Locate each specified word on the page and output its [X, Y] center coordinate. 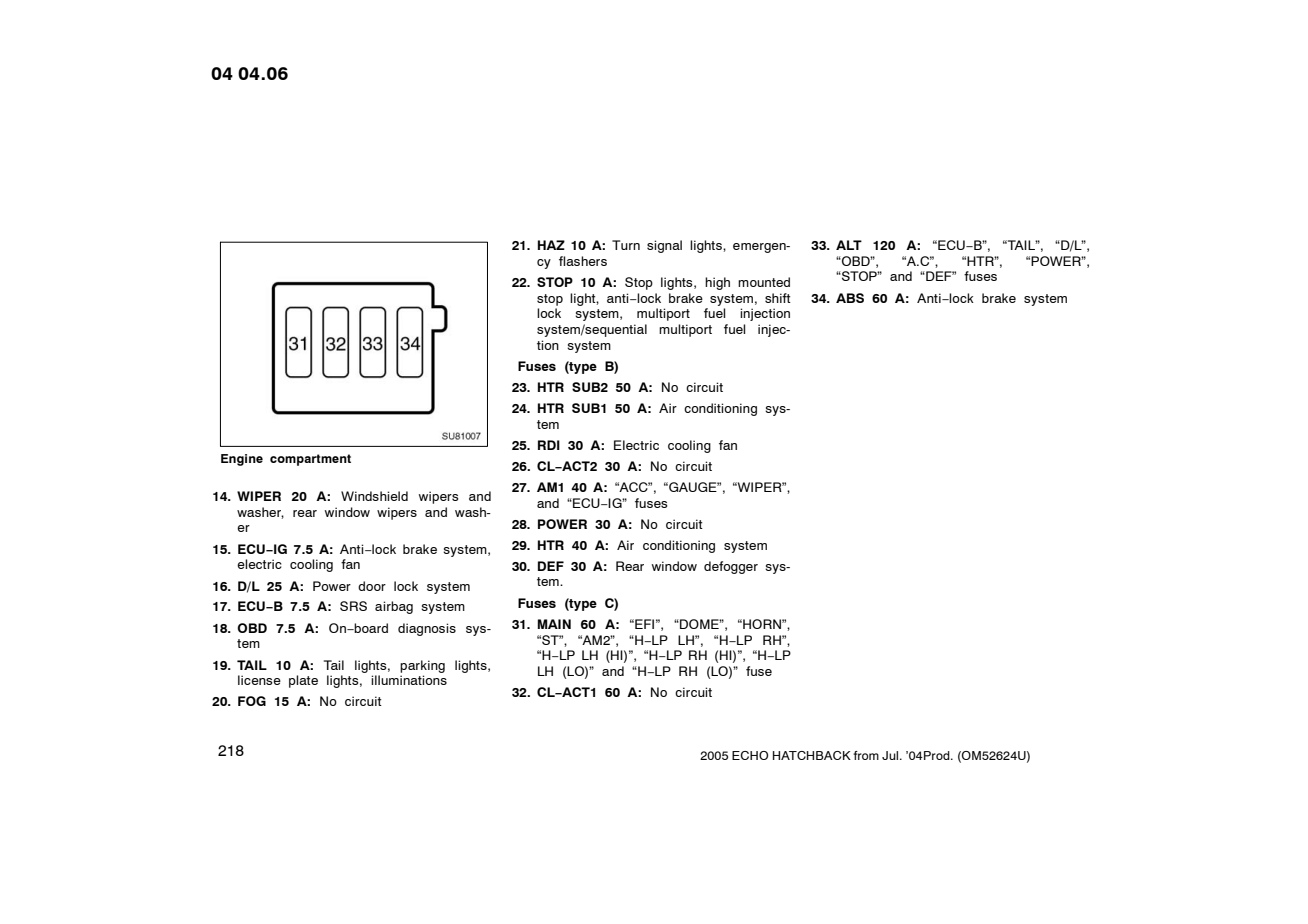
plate [303, 681]
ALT [849, 245]
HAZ [551, 245]
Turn [626, 245]
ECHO [750, 755]
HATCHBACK [812, 755]
